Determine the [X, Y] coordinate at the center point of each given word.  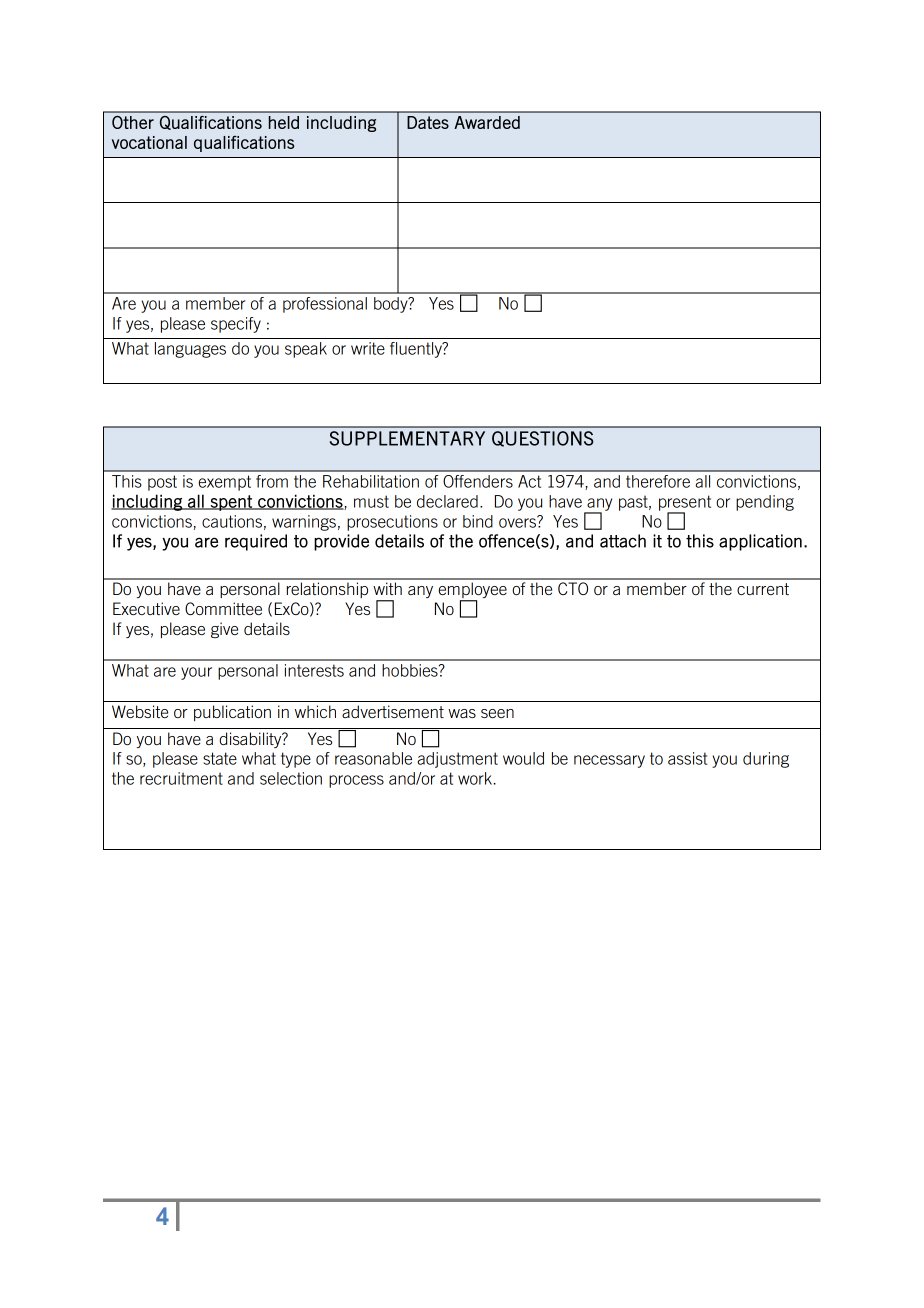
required [256, 542]
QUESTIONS [543, 439]
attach [623, 541]
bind [478, 521]
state [220, 758]
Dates [428, 122]
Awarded [487, 122]
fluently [417, 350]
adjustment [457, 760]
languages [190, 350]
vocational [149, 142]
